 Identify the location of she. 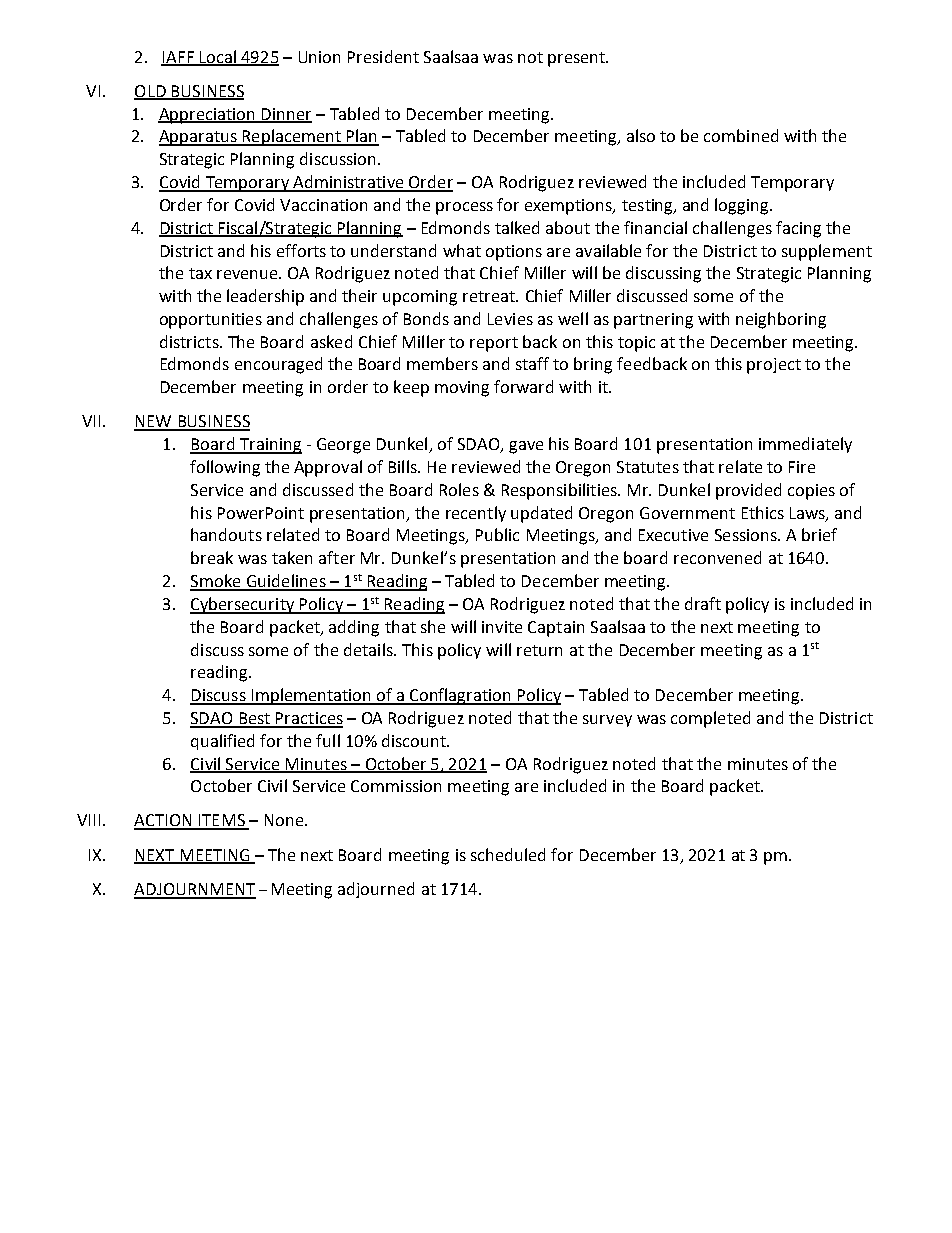
(433, 626).
